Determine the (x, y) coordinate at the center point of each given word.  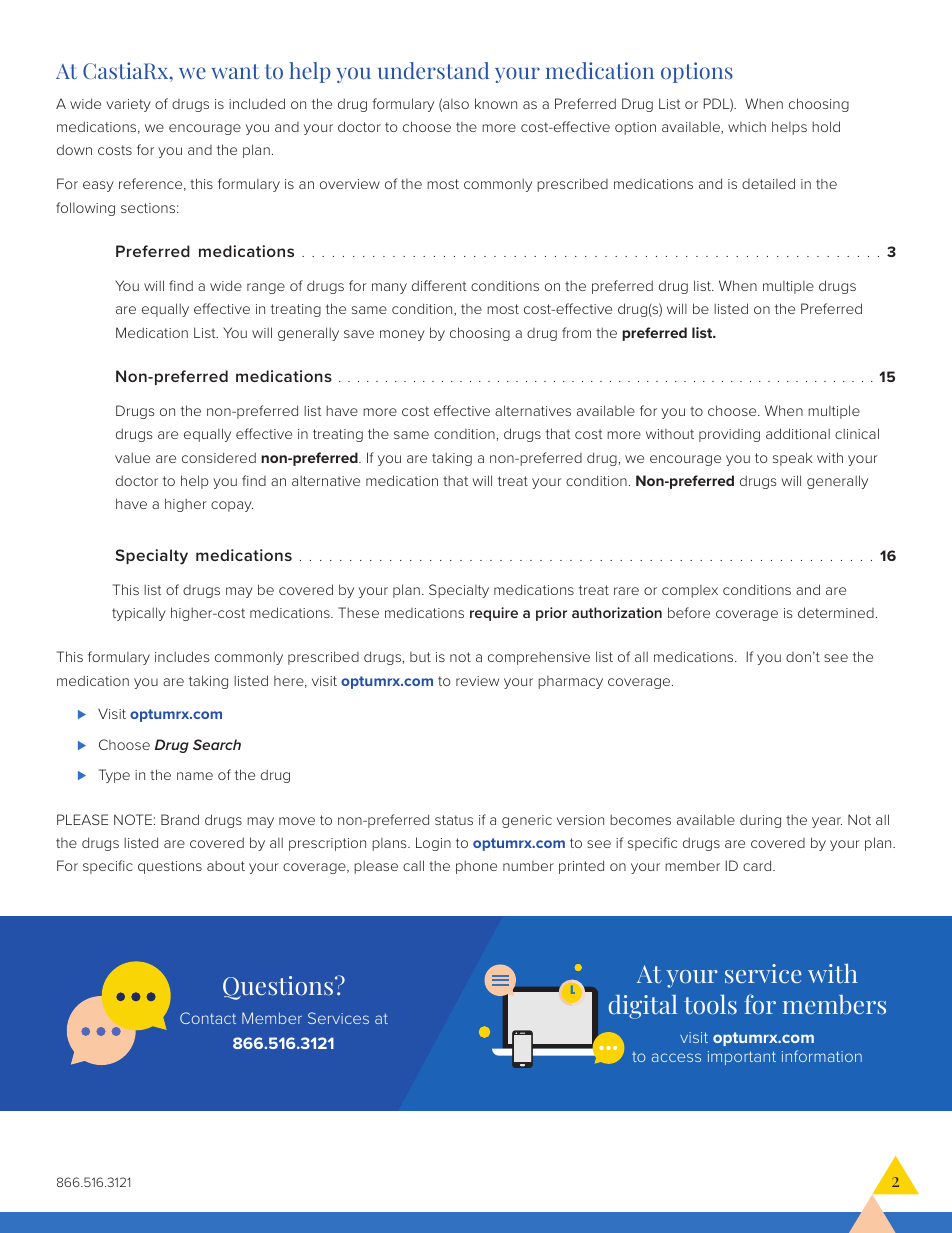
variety (128, 105)
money (402, 335)
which (747, 126)
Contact (208, 1018)
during (760, 821)
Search (217, 744)
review (477, 681)
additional (798, 433)
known (496, 103)
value (132, 457)
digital (643, 1007)
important (742, 1058)
